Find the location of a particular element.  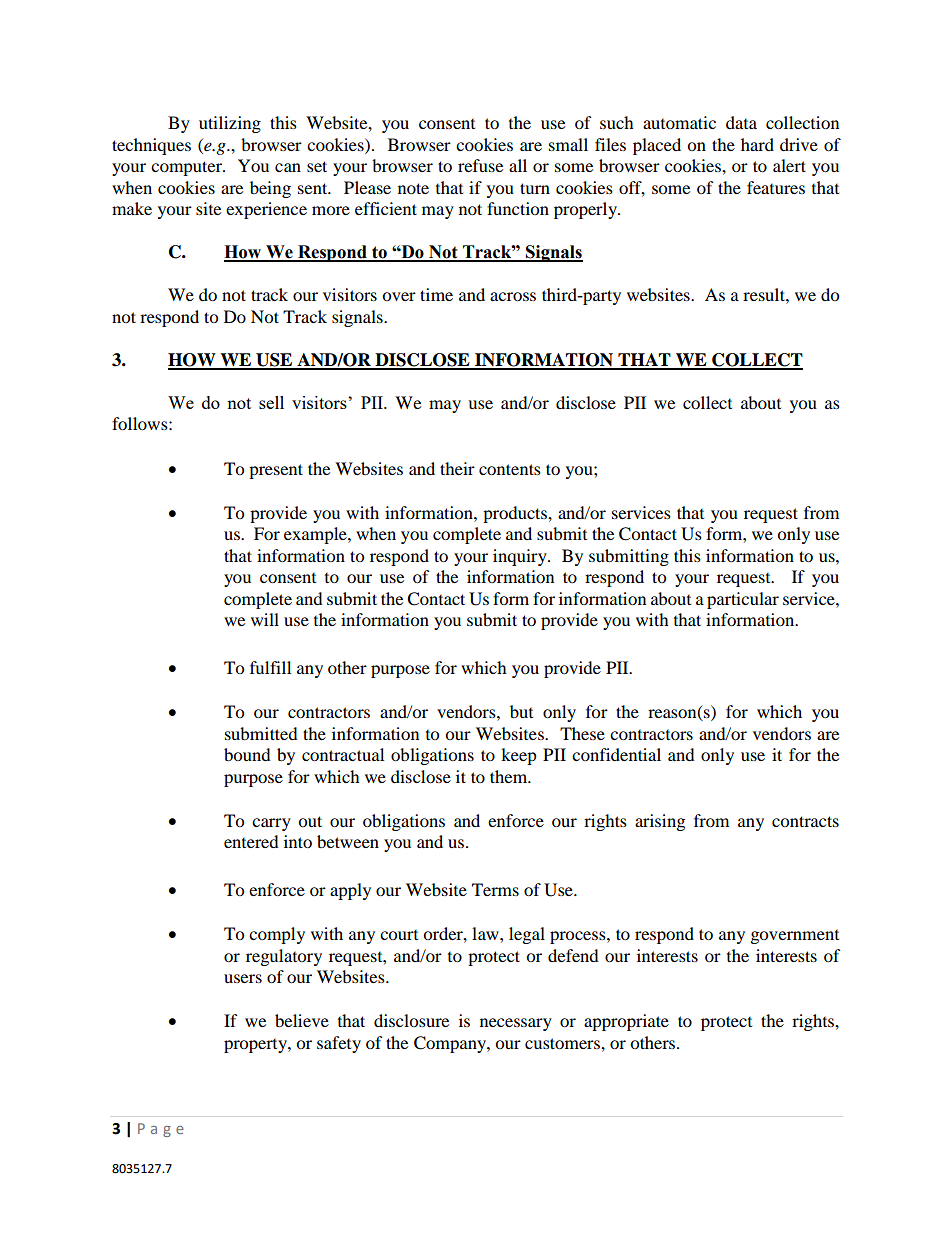

sell is located at coordinates (271, 402).
